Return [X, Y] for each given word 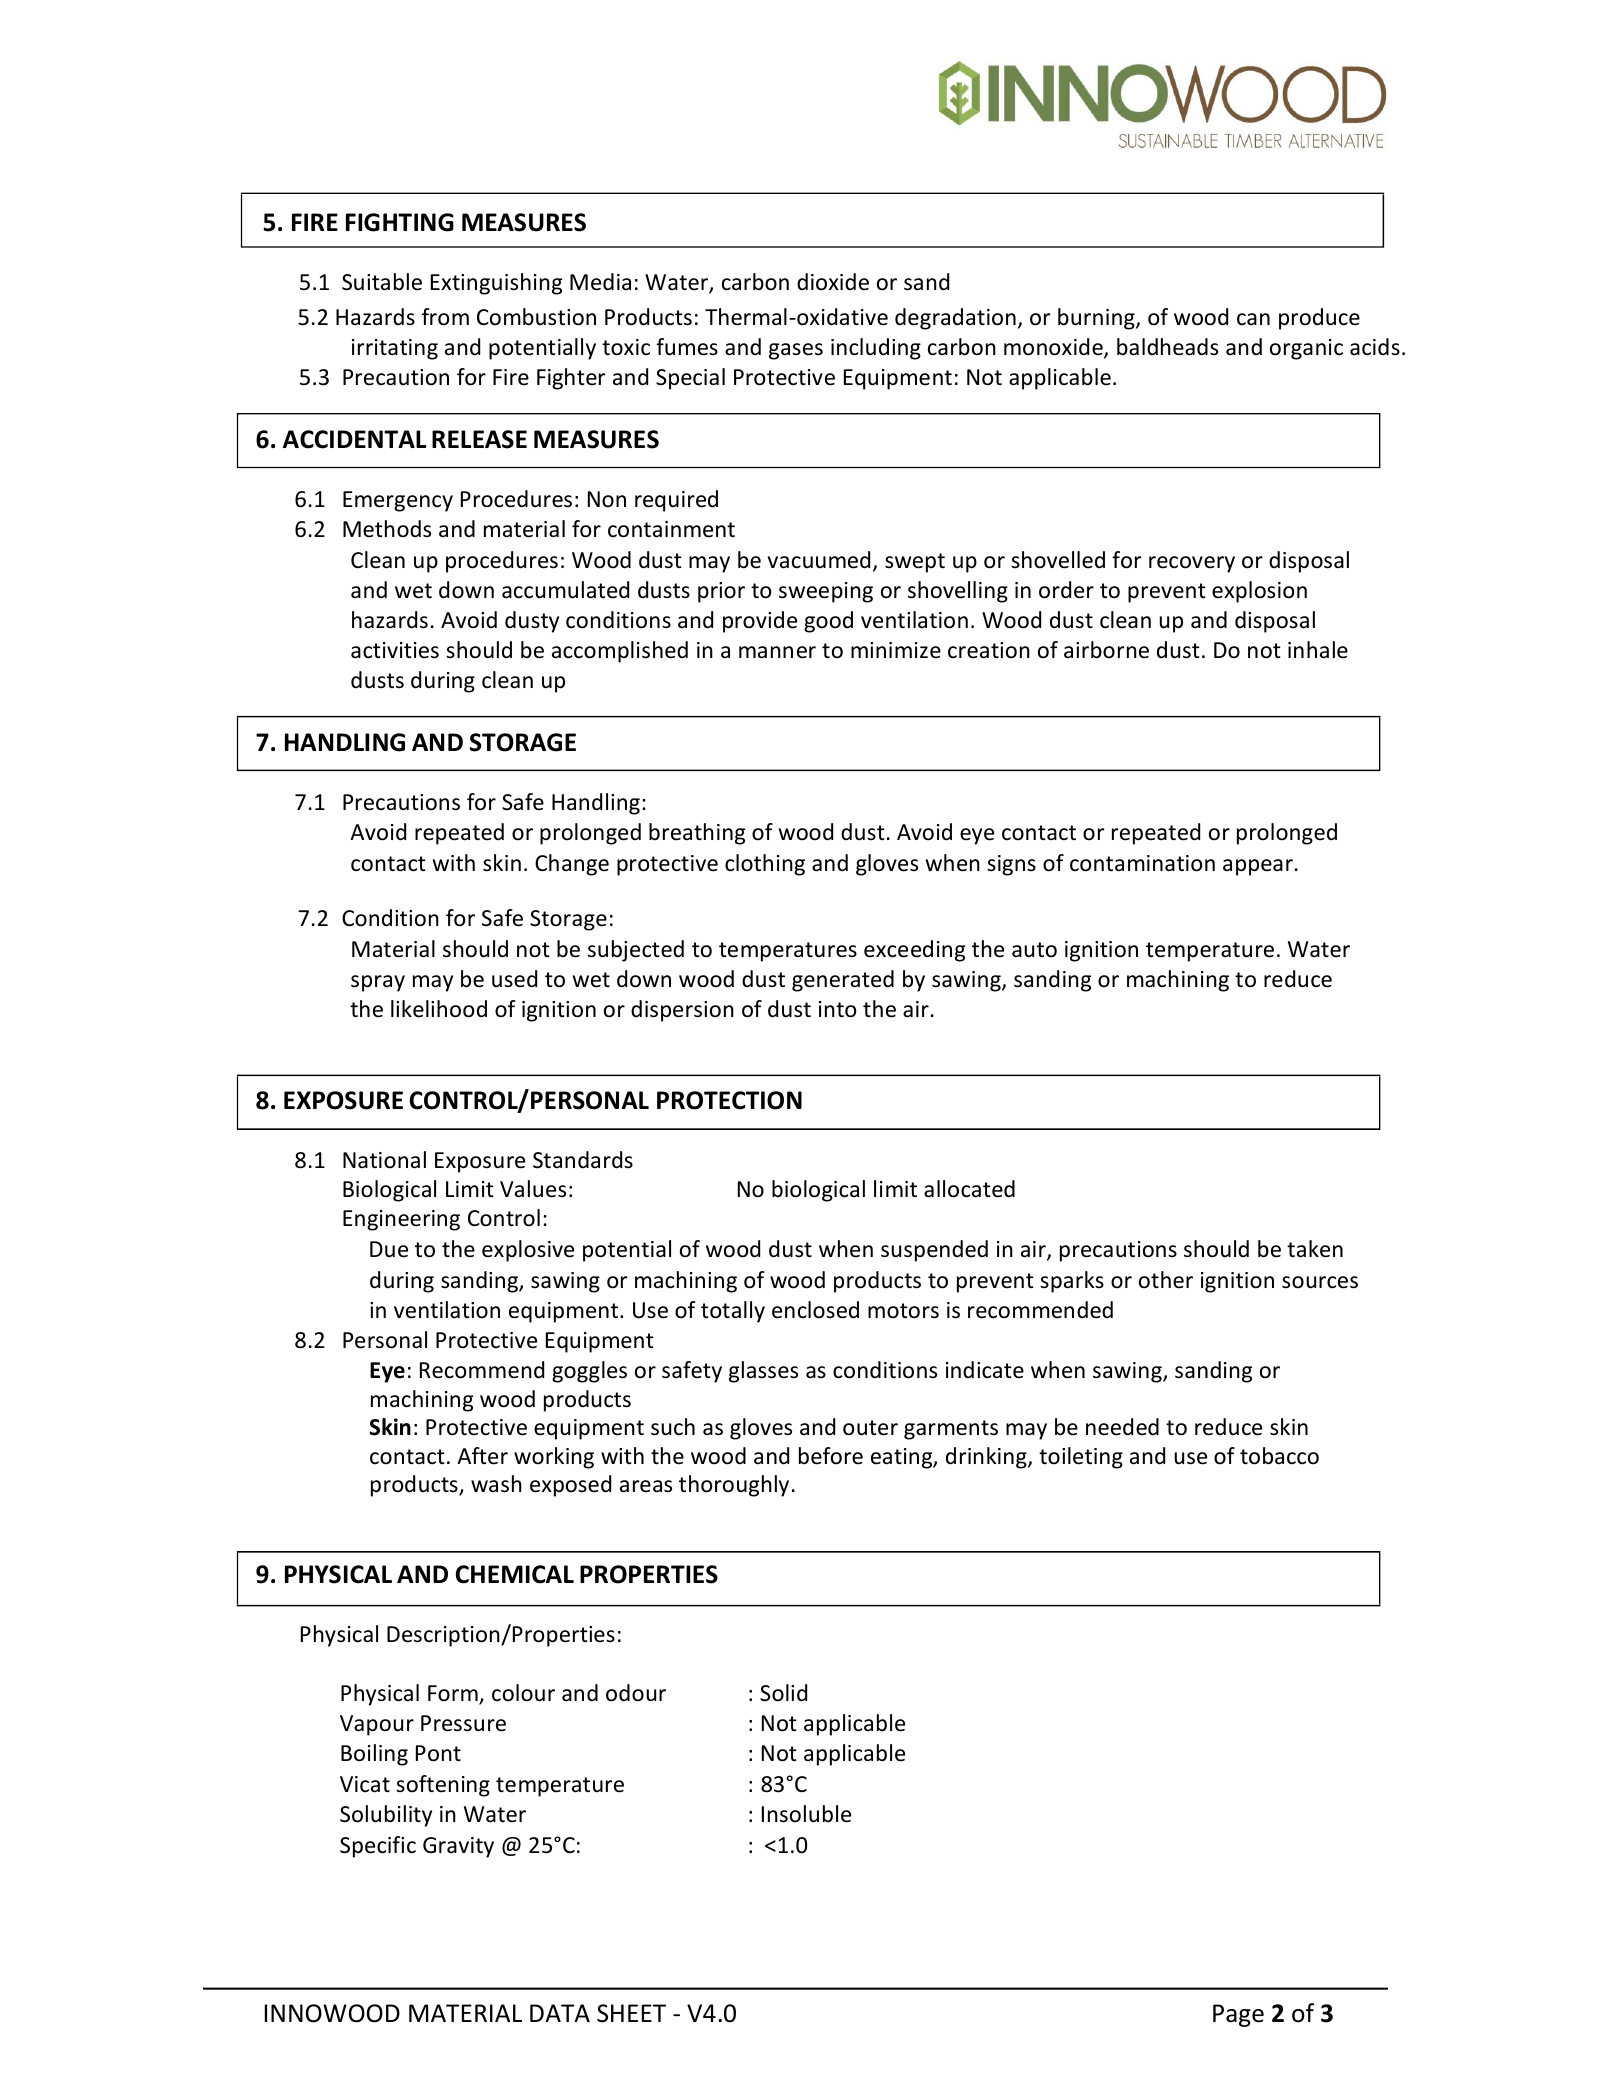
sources [1320, 1282]
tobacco [1279, 1456]
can [1253, 319]
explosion [1259, 592]
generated [843, 981]
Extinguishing [496, 284]
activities [395, 650]
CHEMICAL [515, 1574]
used [514, 979]
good [828, 622]
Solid [783, 1693]
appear [1258, 867]
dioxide [833, 282]
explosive [528, 1251]
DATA [560, 2013]
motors [903, 1311]
